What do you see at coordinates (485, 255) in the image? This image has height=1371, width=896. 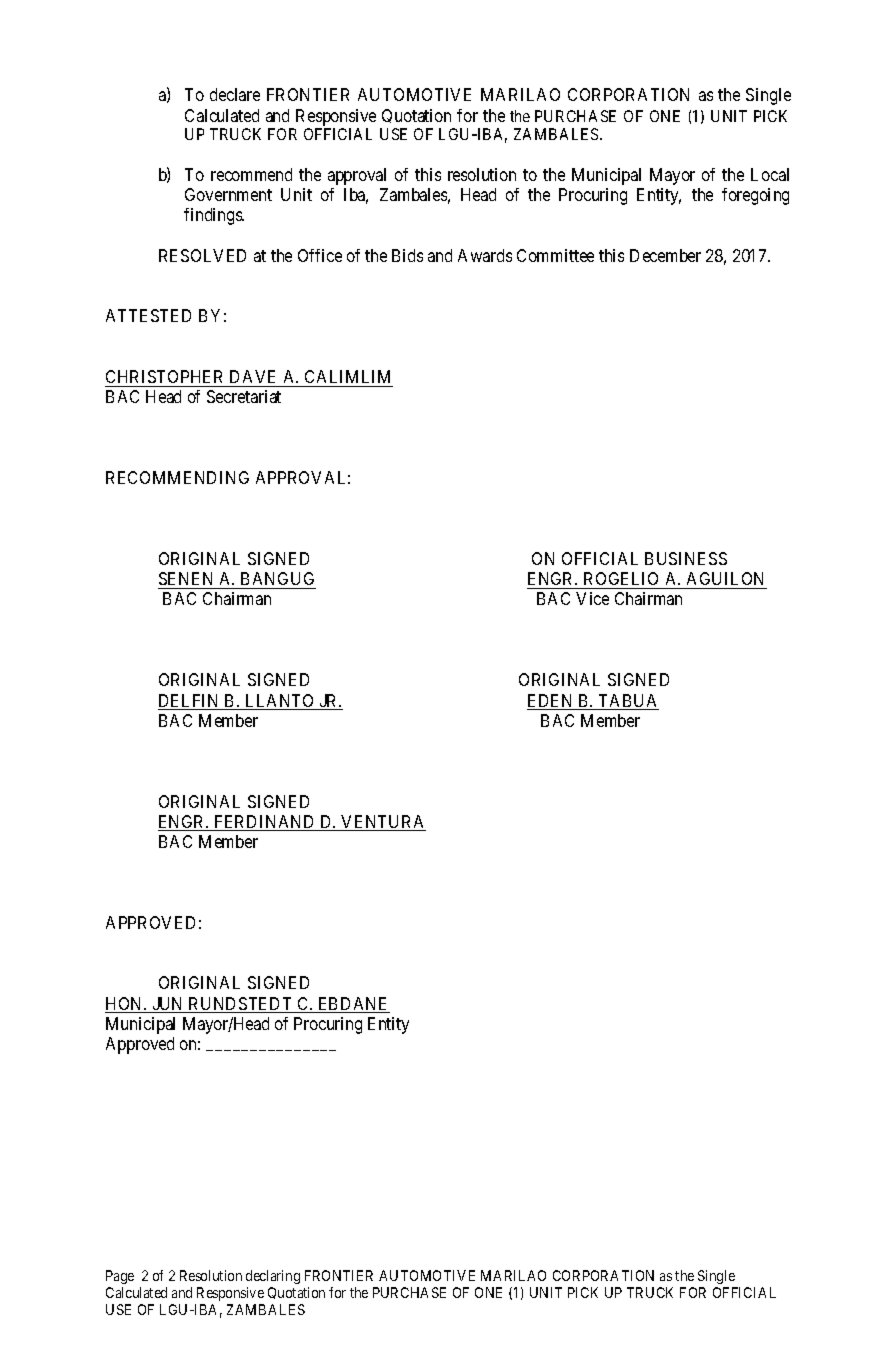 I see `Awards` at bounding box center [485, 255].
